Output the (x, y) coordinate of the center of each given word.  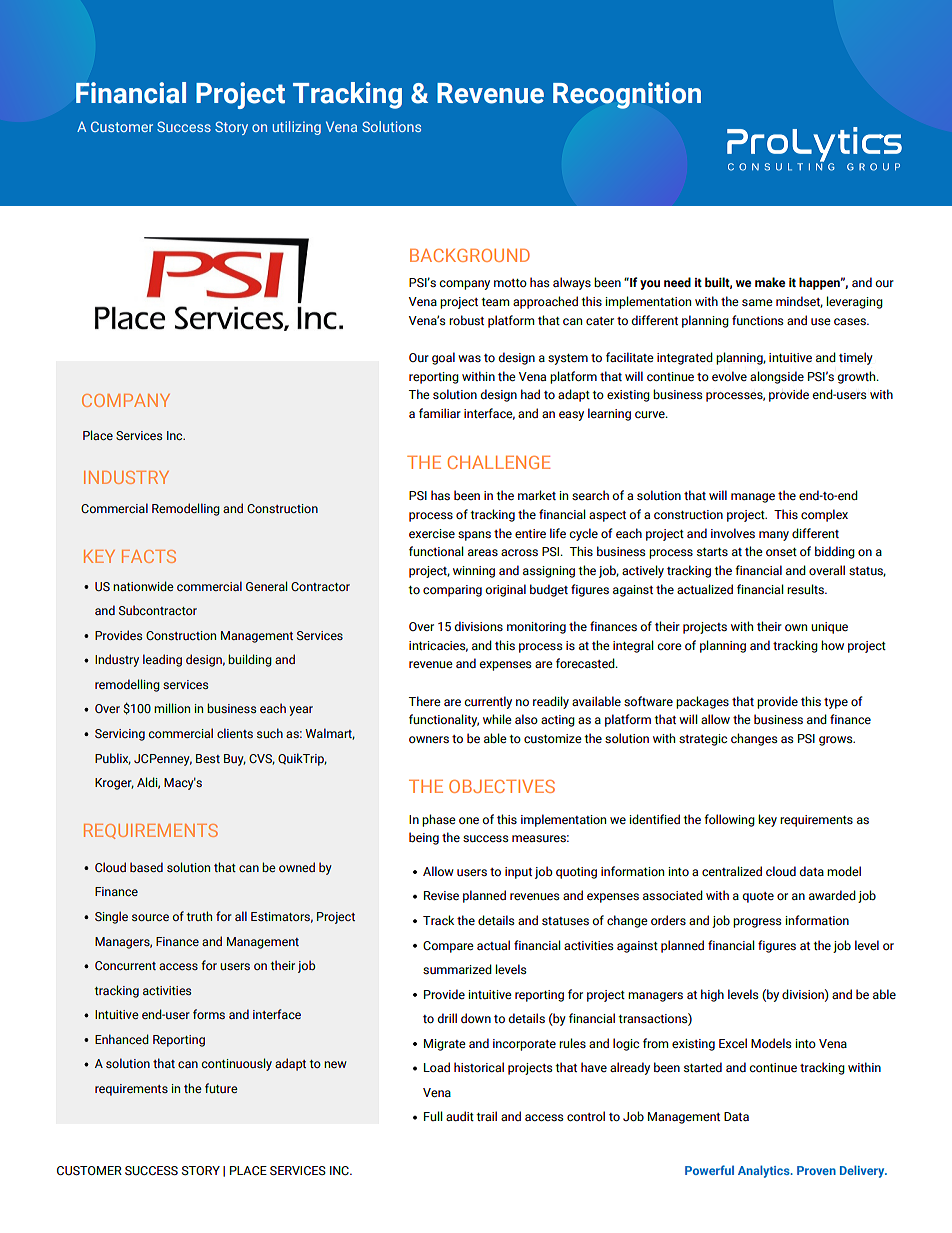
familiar (440, 413)
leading (162, 660)
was (469, 358)
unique (829, 628)
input (518, 873)
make (770, 282)
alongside (777, 377)
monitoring (536, 628)
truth (199, 916)
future (221, 1088)
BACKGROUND (470, 255)
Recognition (627, 95)
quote (758, 897)
